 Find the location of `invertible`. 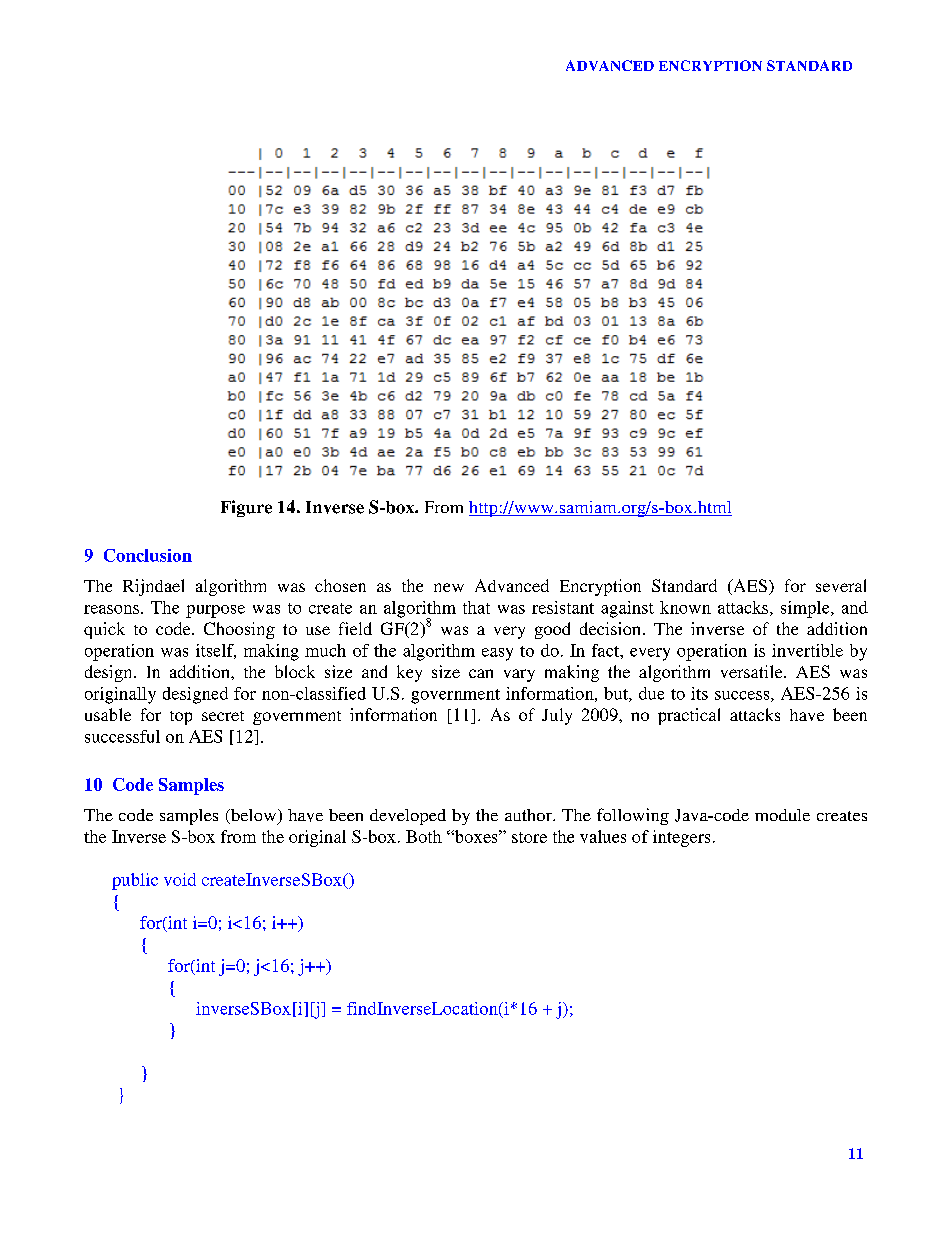

invertible is located at coordinates (807, 650).
